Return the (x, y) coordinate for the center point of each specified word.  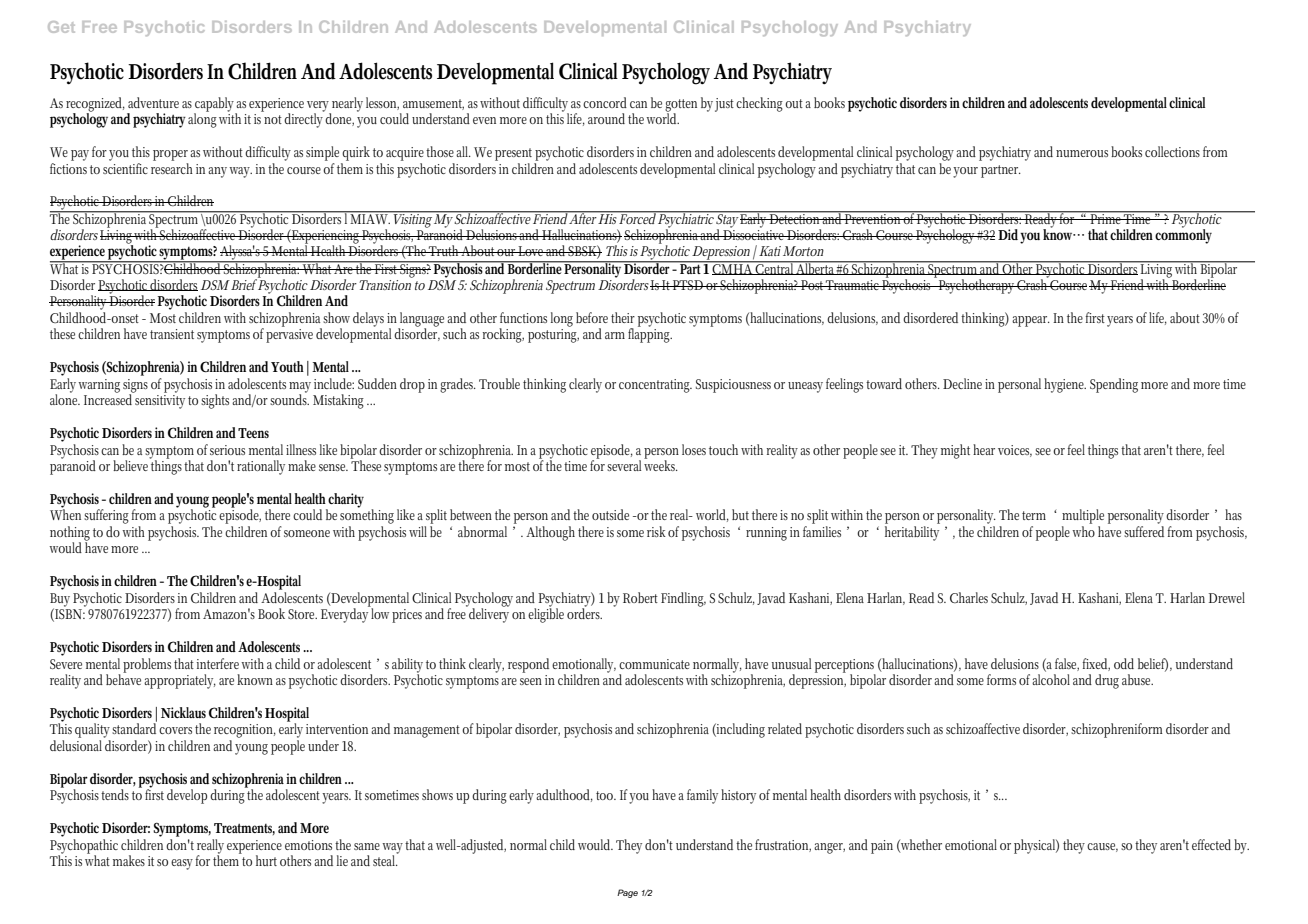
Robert (640, 598)
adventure (153, 102)
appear (1031, 321)
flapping (650, 334)
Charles (969, 597)
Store (302, 614)
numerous (1082, 153)
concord (605, 102)
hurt (266, 860)
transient (172, 334)
